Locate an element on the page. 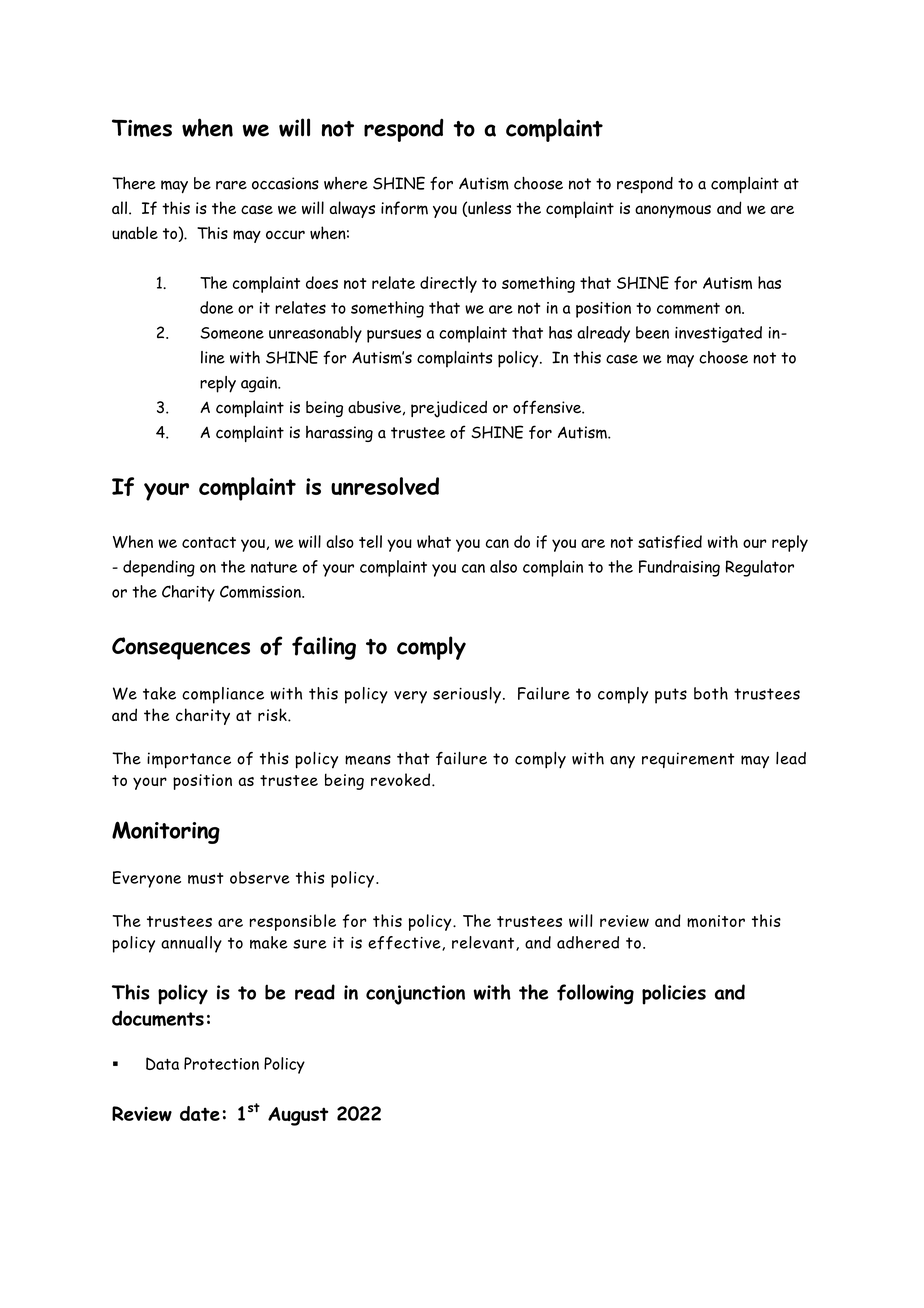 Image resolution: width=924 pixels, height=1308 pixels. anonymous is located at coordinates (673, 211).
